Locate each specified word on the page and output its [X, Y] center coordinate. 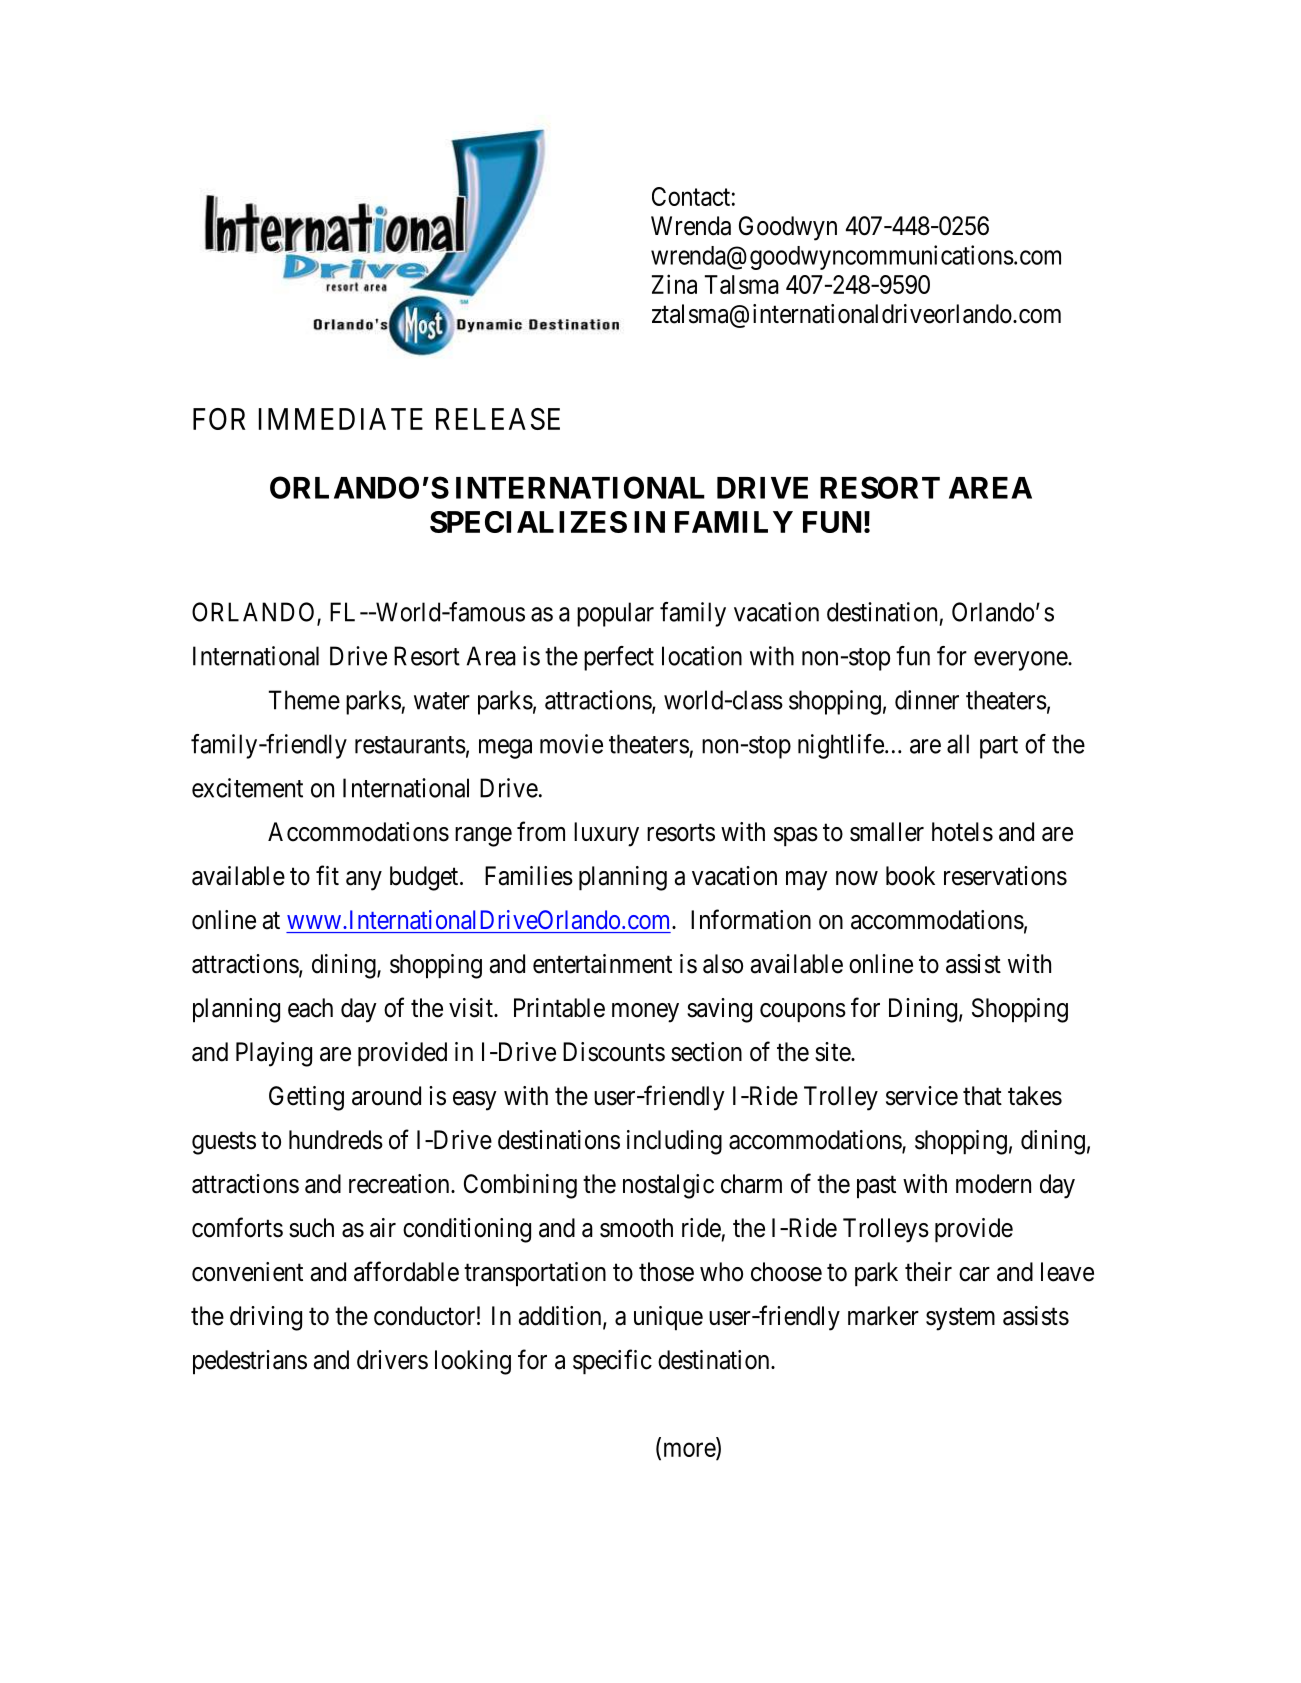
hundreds [336, 1140]
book [910, 876]
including [674, 1142]
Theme [304, 700]
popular [615, 614]
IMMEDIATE [341, 419]
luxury [606, 834]
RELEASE [498, 419]
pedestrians [250, 1362]
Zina [674, 284]
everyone [1021, 661]
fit [327, 875]
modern [993, 1184]
